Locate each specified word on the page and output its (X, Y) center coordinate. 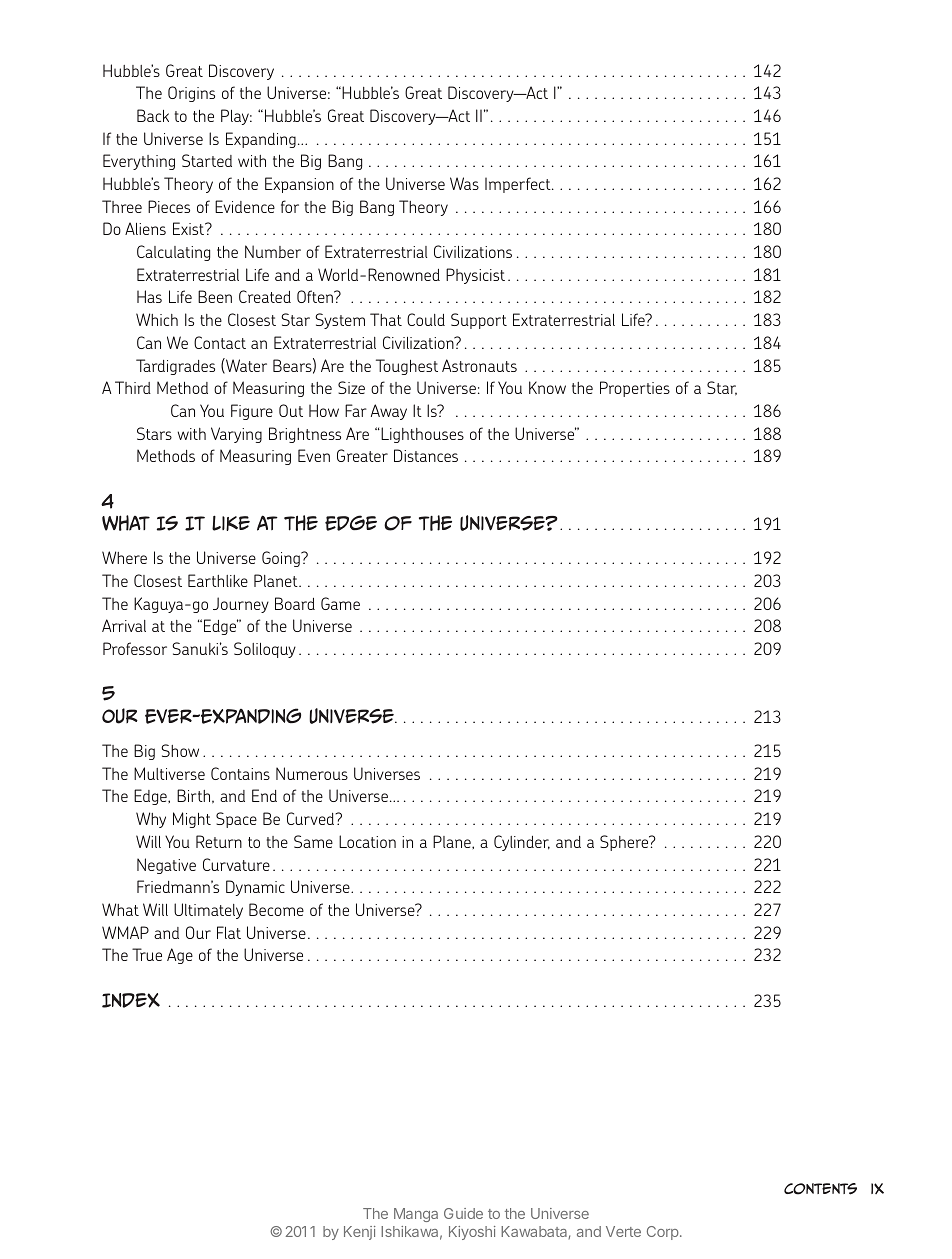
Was (464, 183)
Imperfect (519, 185)
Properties (635, 389)
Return (219, 841)
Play (236, 117)
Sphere (625, 843)
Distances (426, 455)
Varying (236, 435)
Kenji (360, 1233)
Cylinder (522, 843)
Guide (463, 1213)
